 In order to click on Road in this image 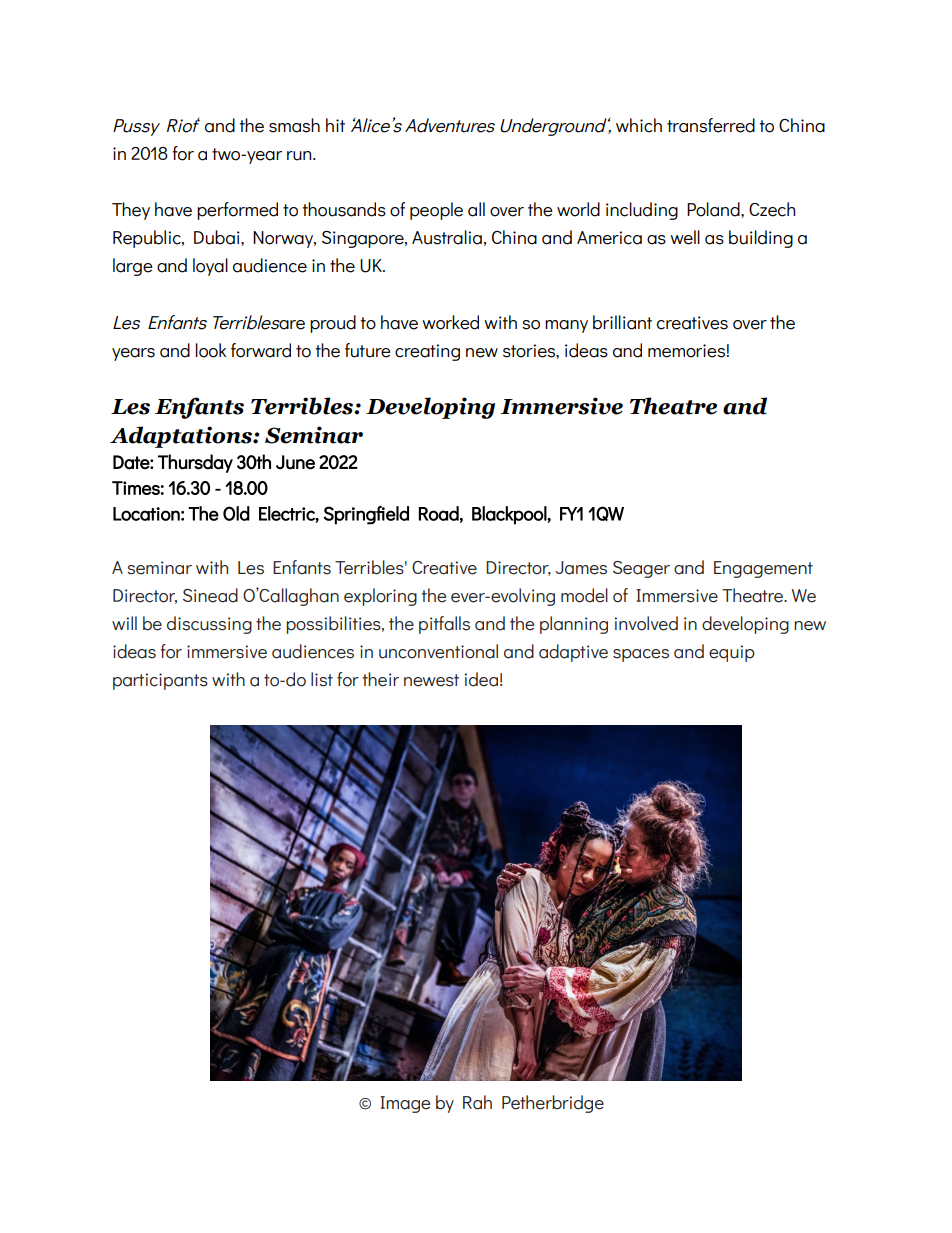, I will do `click(439, 513)`.
